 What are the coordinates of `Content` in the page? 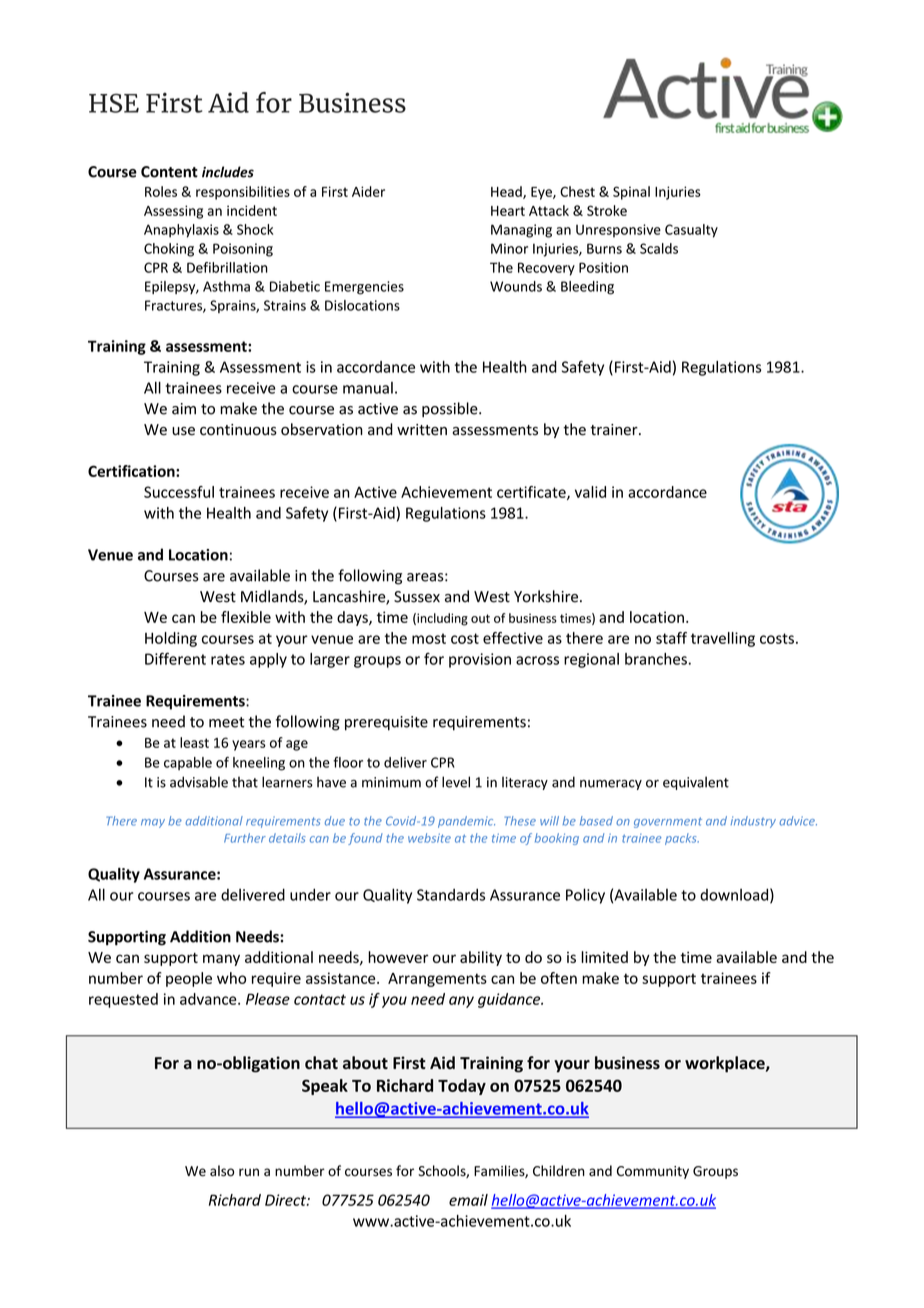 It's located at (169, 172).
